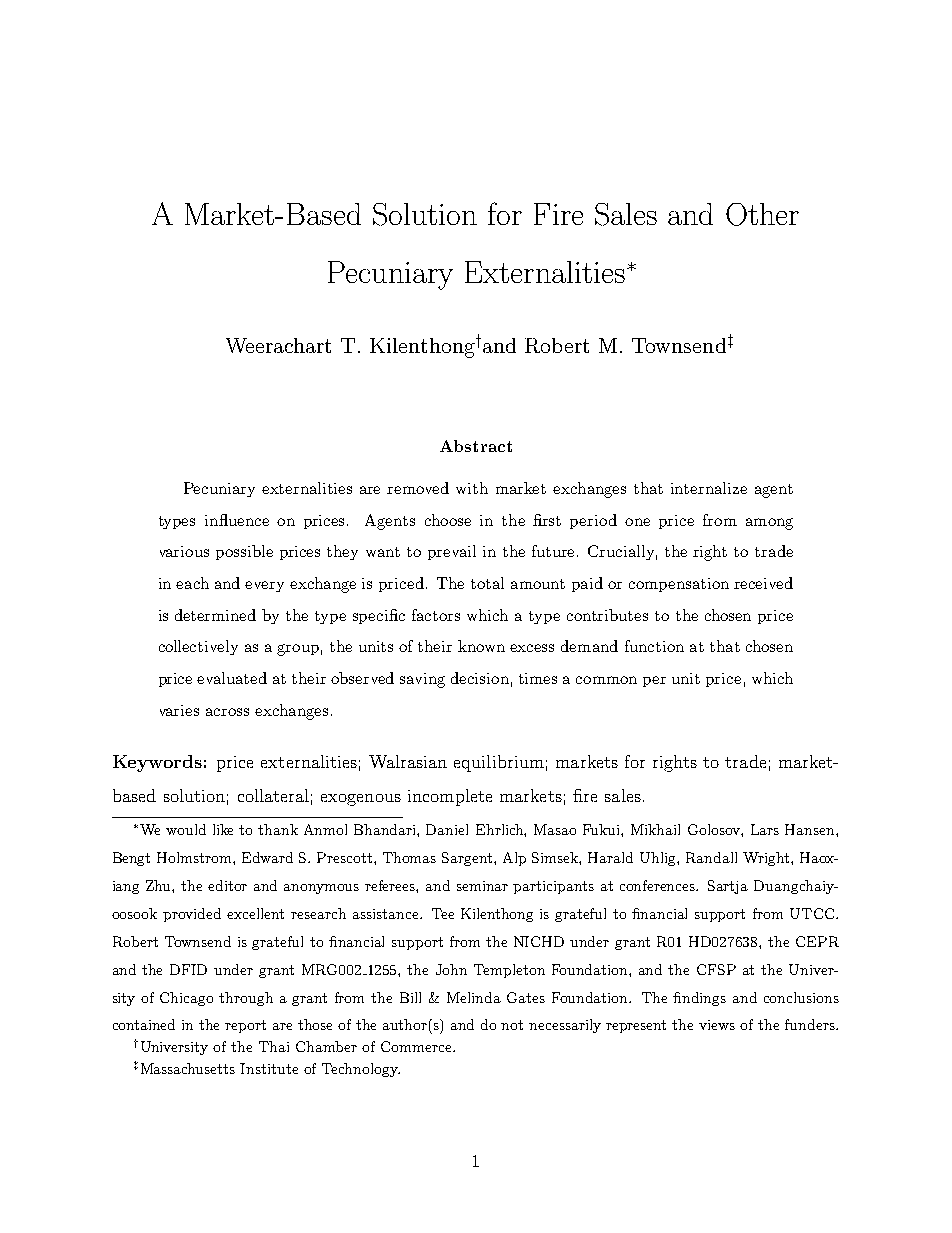 The image size is (952, 1233). I want to click on collectively, so click(198, 647).
